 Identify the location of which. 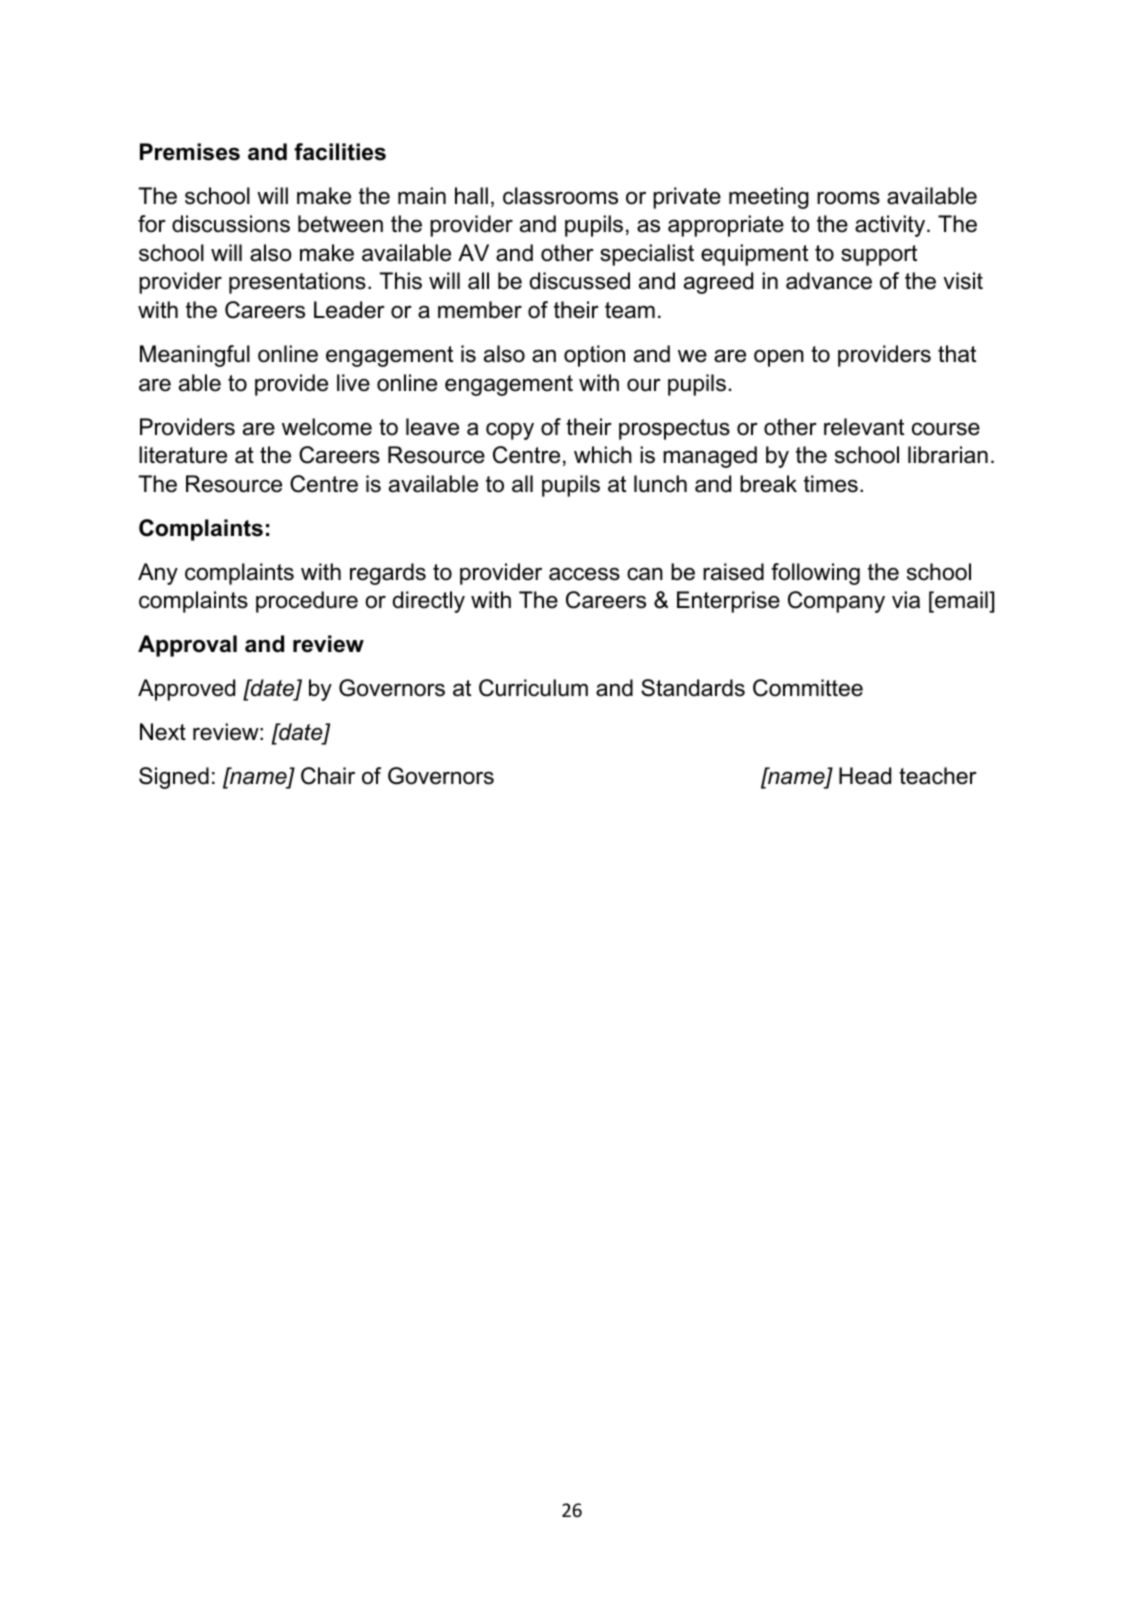
(603, 455).
